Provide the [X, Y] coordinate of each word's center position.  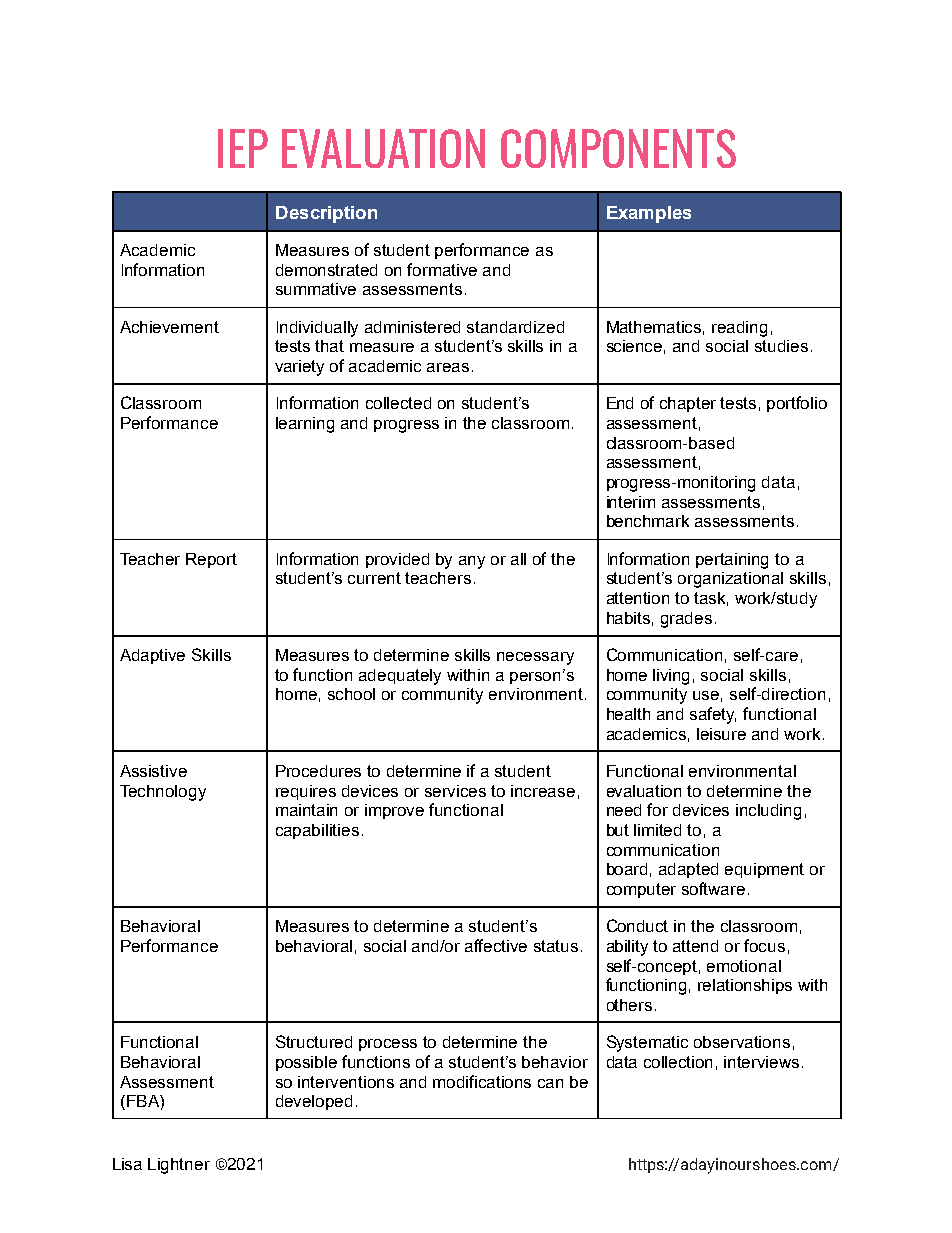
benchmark [648, 521]
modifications [482, 1081]
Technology [163, 793]
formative [442, 269]
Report [211, 560]
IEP [243, 148]
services [455, 791]
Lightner [179, 1166]
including [768, 812]
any [472, 562]
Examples [649, 214]
